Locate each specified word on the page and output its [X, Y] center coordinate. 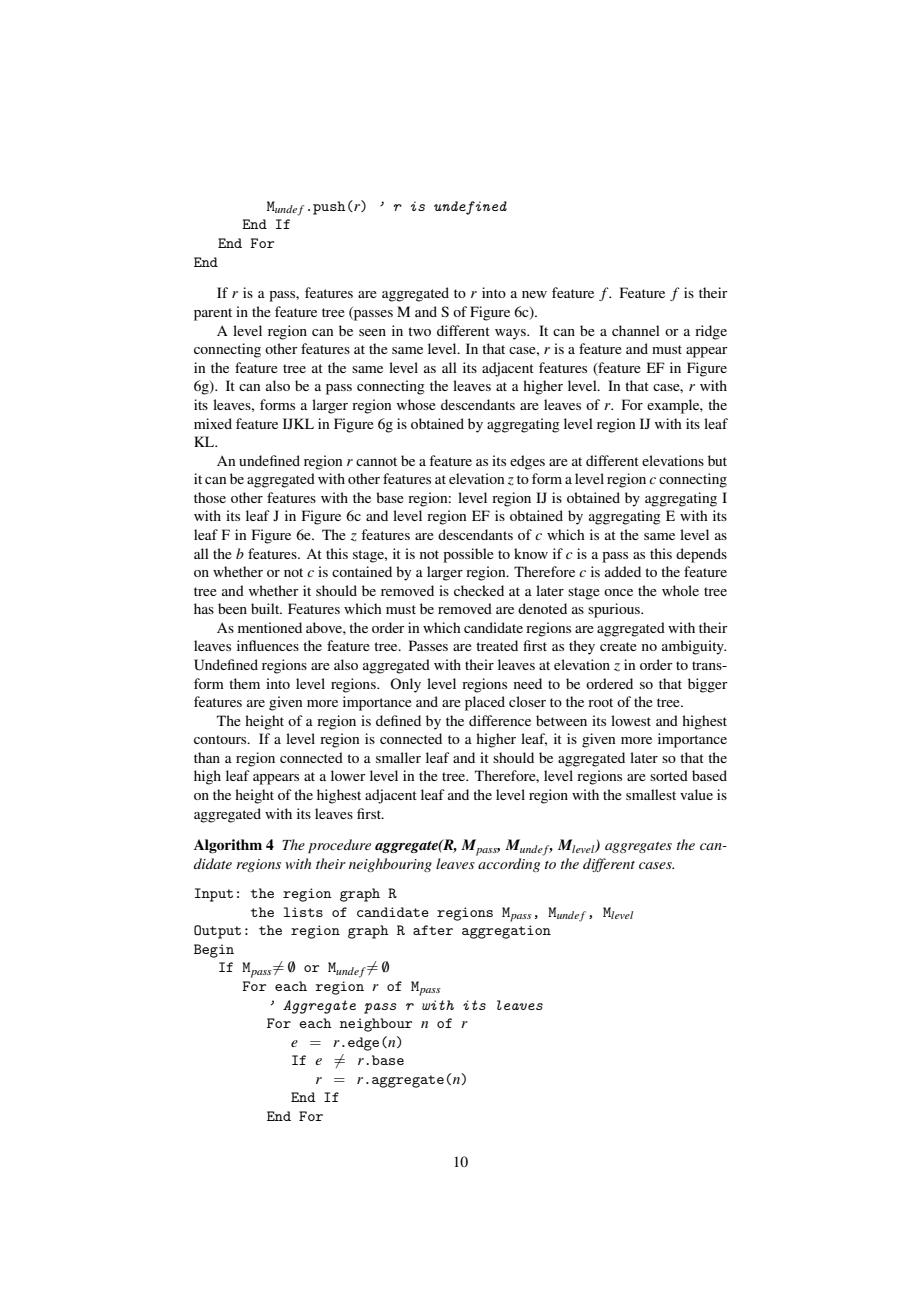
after [433, 930]
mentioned [270, 627]
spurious [615, 610]
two [419, 331]
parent [213, 314]
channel [636, 330]
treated [497, 645]
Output [217, 932]
